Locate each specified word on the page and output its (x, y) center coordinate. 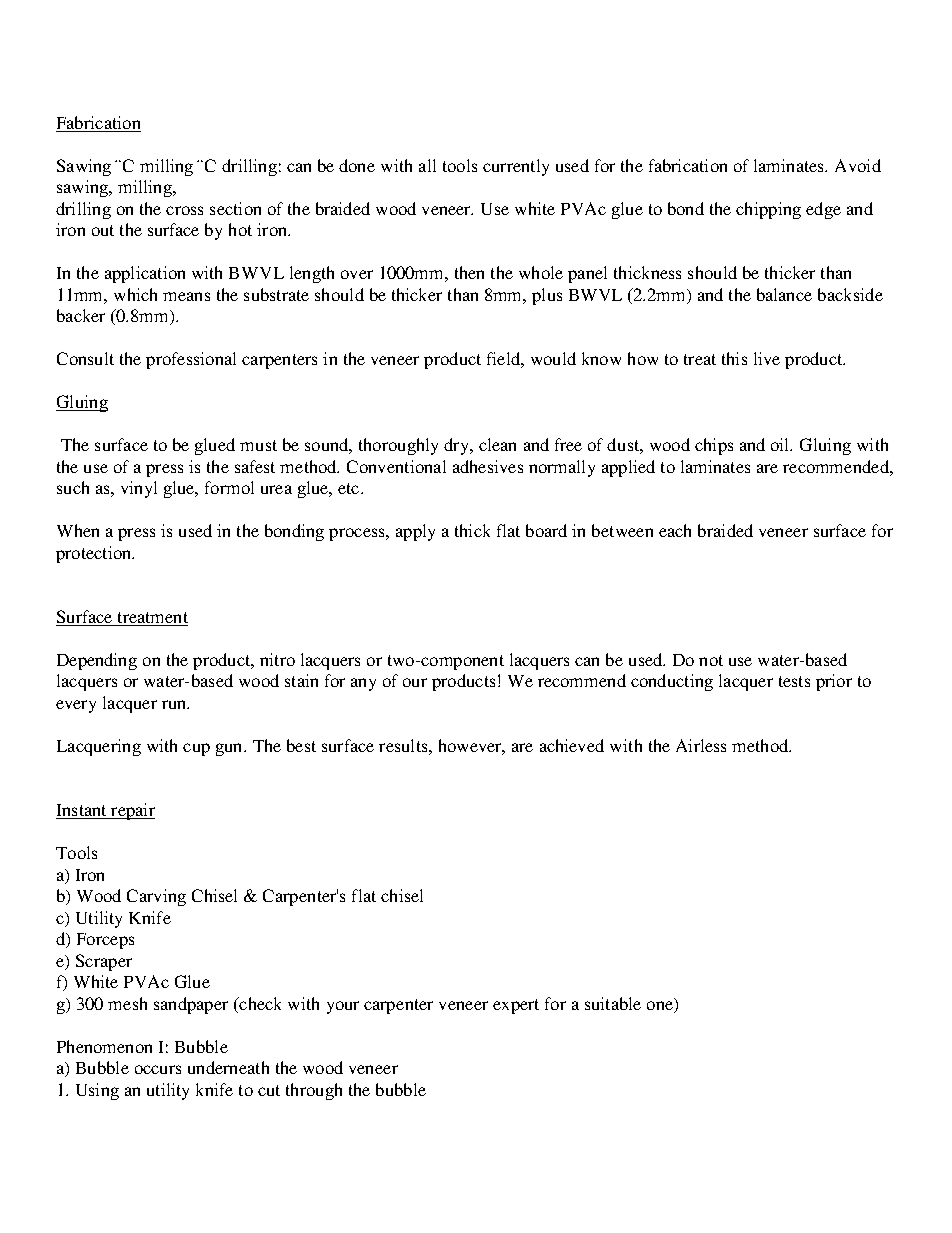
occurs (158, 1069)
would (553, 358)
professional (191, 360)
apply (415, 532)
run (175, 704)
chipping (768, 210)
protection (95, 554)
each (675, 530)
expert (516, 1006)
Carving (156, 897)
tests (794, 681)
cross (184, 210)
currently (516, 167)
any (363, 684)
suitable (613, 1003)
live (767, 358)
